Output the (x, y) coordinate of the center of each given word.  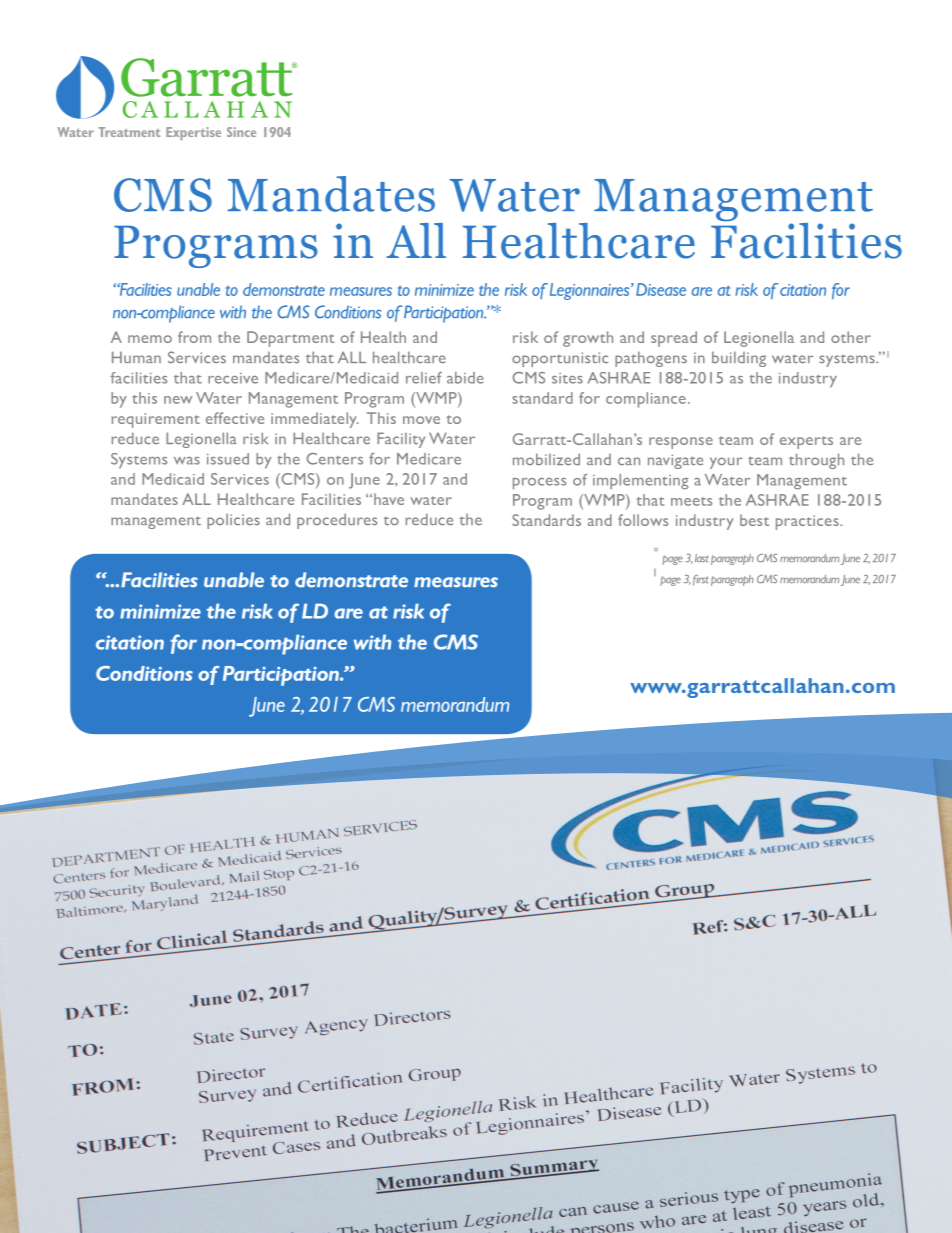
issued (228, 459)
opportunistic (560, 359)
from (194, 337)
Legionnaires (591, 291)
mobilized (546, 459)
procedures (337, 521)
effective (235, 418)
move (421, 420)
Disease (661, 289)
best (754, 520)
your (726, 463)
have (389, 499)
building (739, 359)
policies (233, 521)
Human (136, 357)
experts (806, 442)
